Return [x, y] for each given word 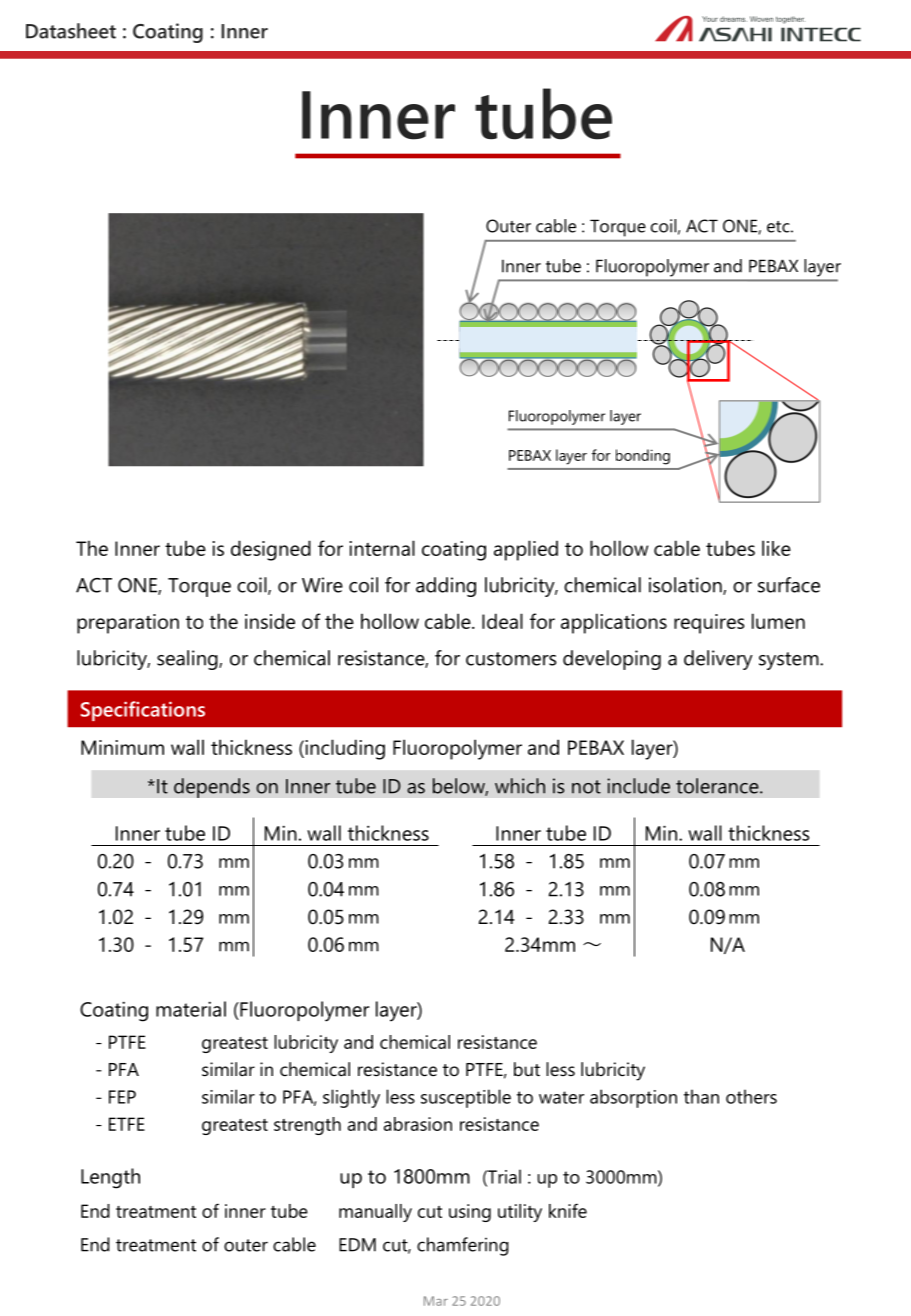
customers [511, 659]
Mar [436, 1301]
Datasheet [71, 31]
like [776, 548]
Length [110, 1178]
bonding [643, 457]
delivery [718, 660]
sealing [188, 660]
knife [568, 1210]
